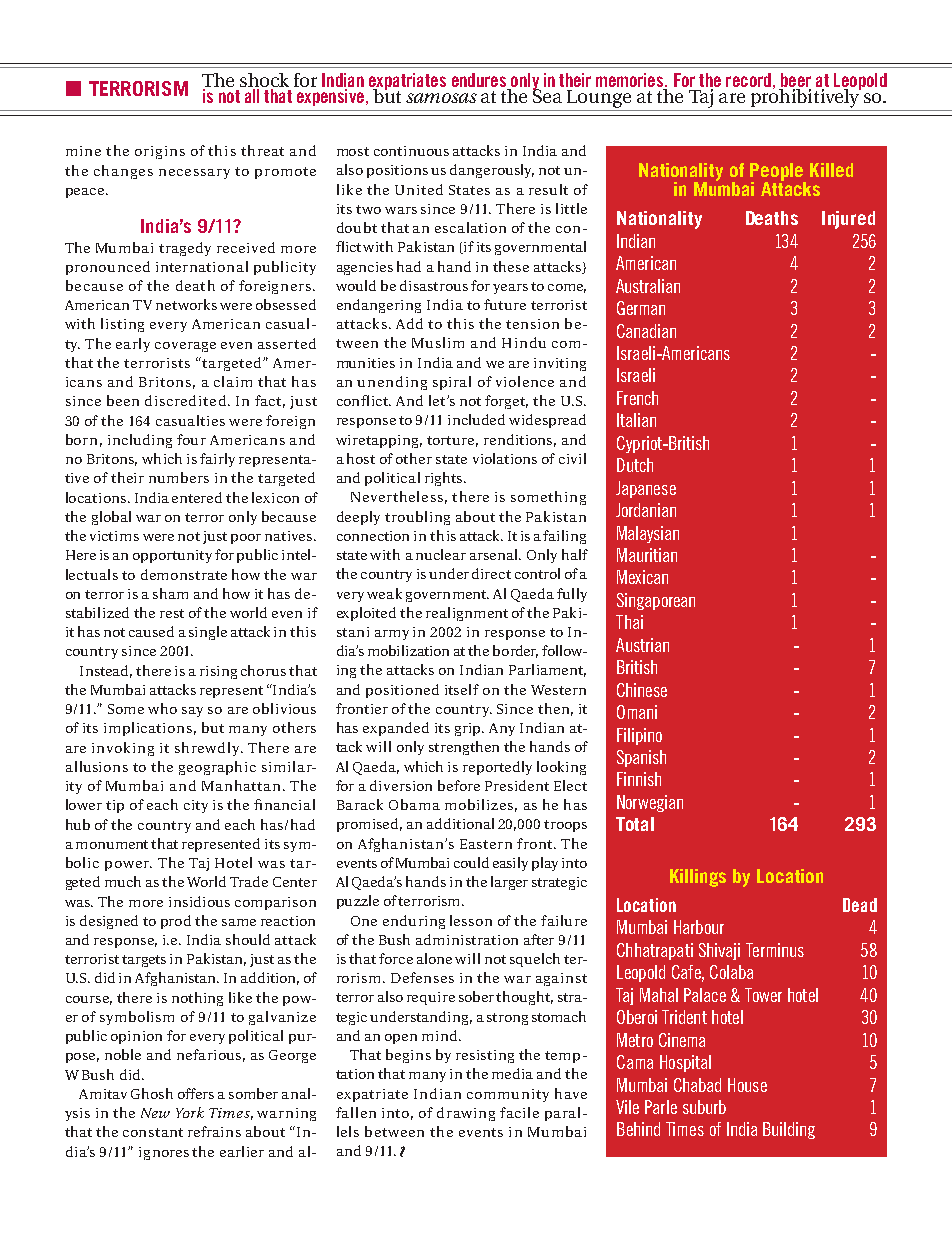 Image resolution: width=952 pixels, height=1241 pixels. Describe the element at coordinates (646, 510) in the screenshot. I see `Jordanian` at that location.
